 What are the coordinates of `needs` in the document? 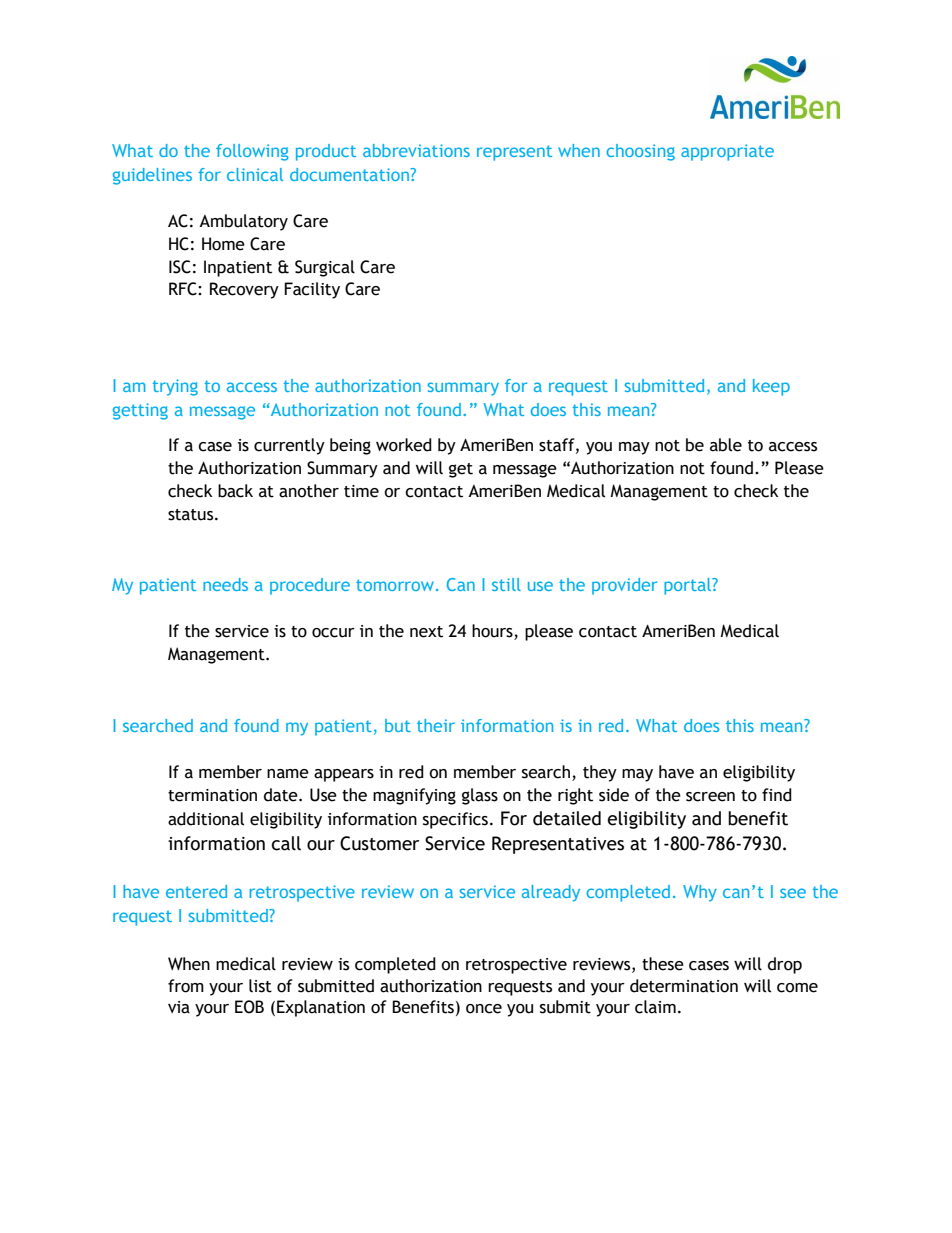 It's located at (225, 584).
